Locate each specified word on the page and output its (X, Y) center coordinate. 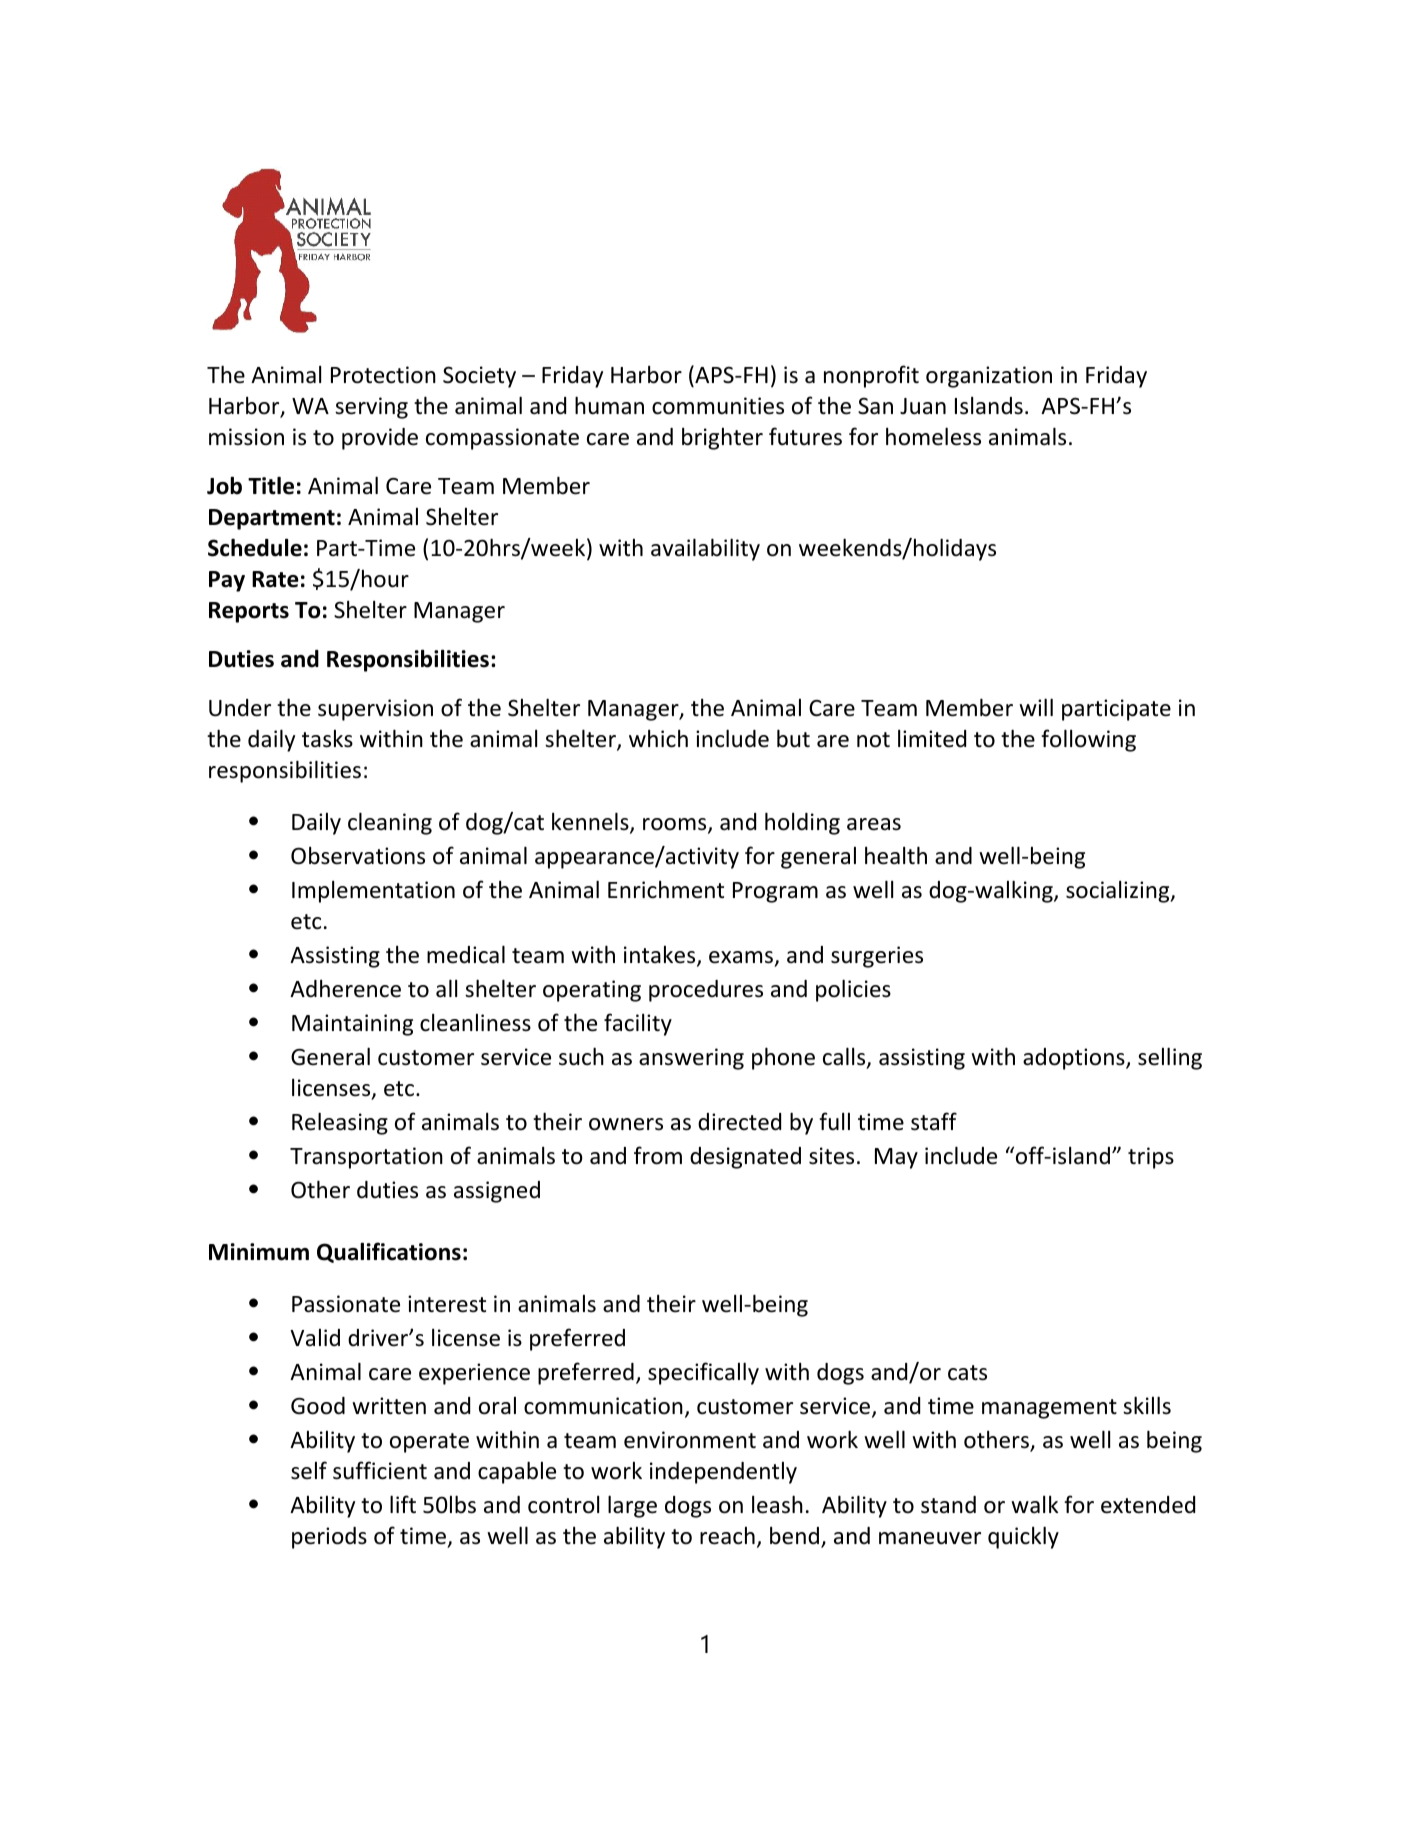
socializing (1119, 892)
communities (718, 406)
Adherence (345, 989)
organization (989, 377)
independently (723, 1473)
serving (371, 408)
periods (329, 1538)
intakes (661, 956)
